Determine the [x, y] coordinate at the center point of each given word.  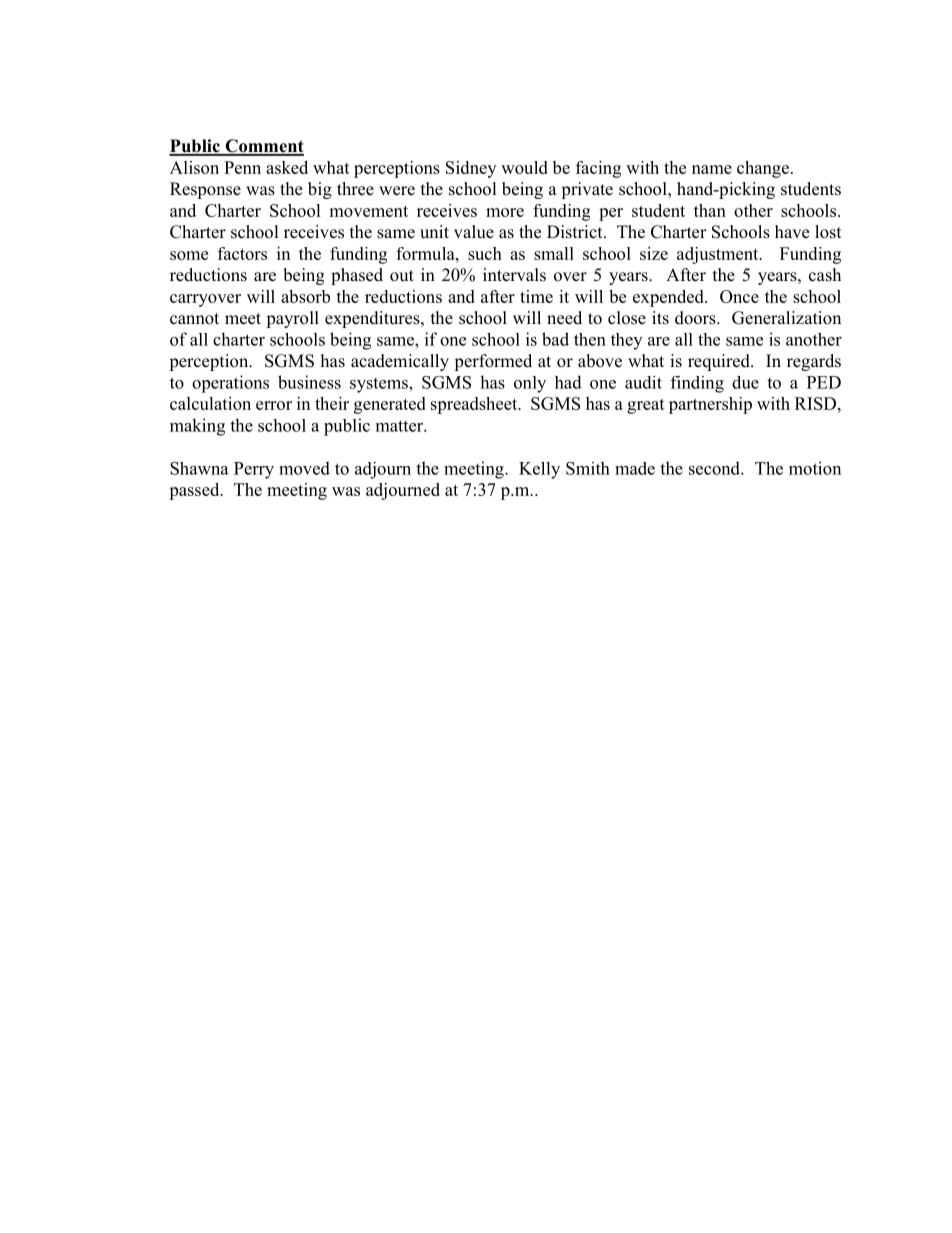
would [524, 167]
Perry [254, 470]
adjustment [719, 255]
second [715, 468]
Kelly [539, 470]
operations [230, 384]
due [745, 382]
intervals [514, 275]
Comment [263, 147]
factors [242, 253]
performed [493, 362]
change [763, 169]
